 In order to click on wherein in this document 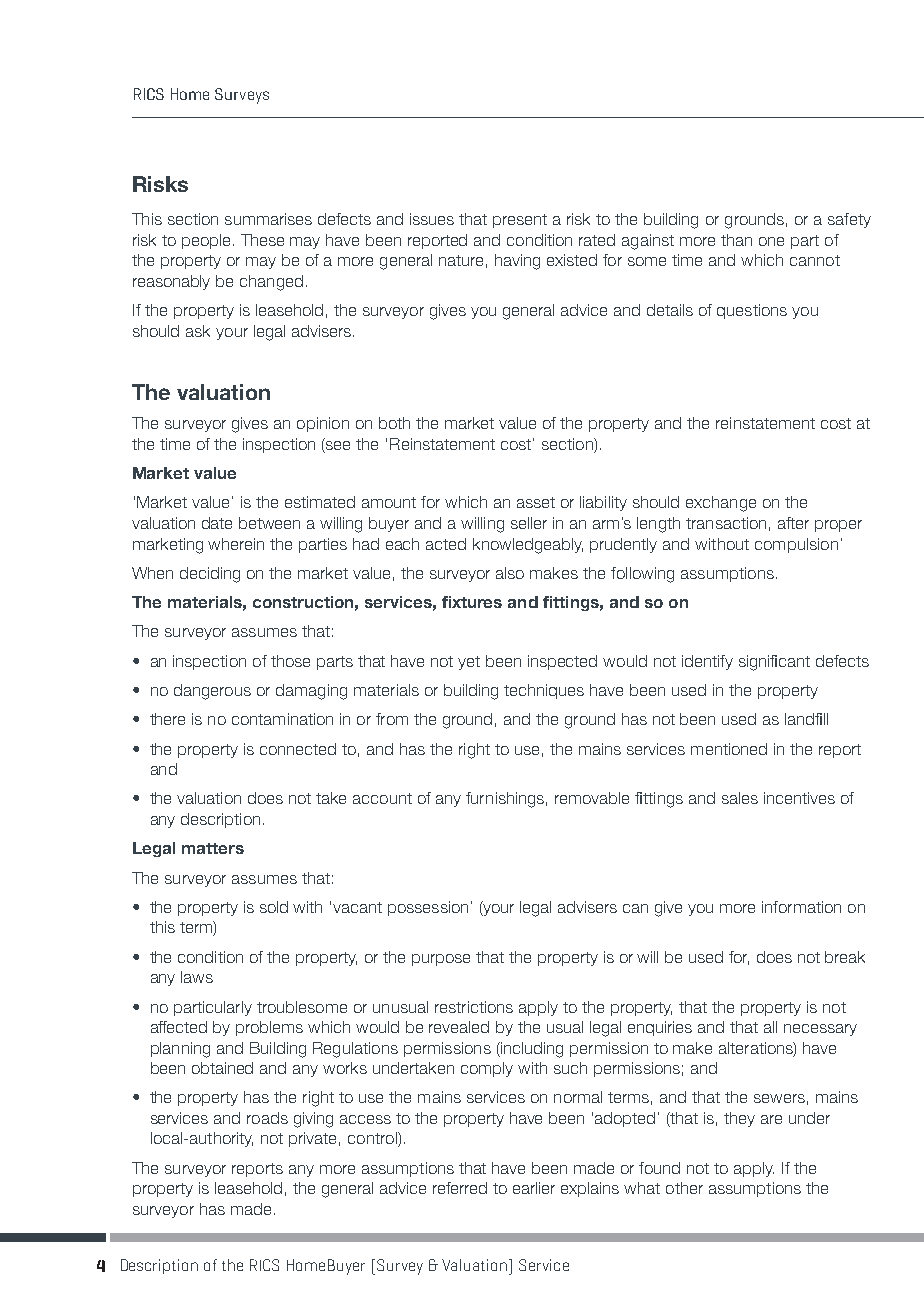, I will do `click(236, 544)`.
